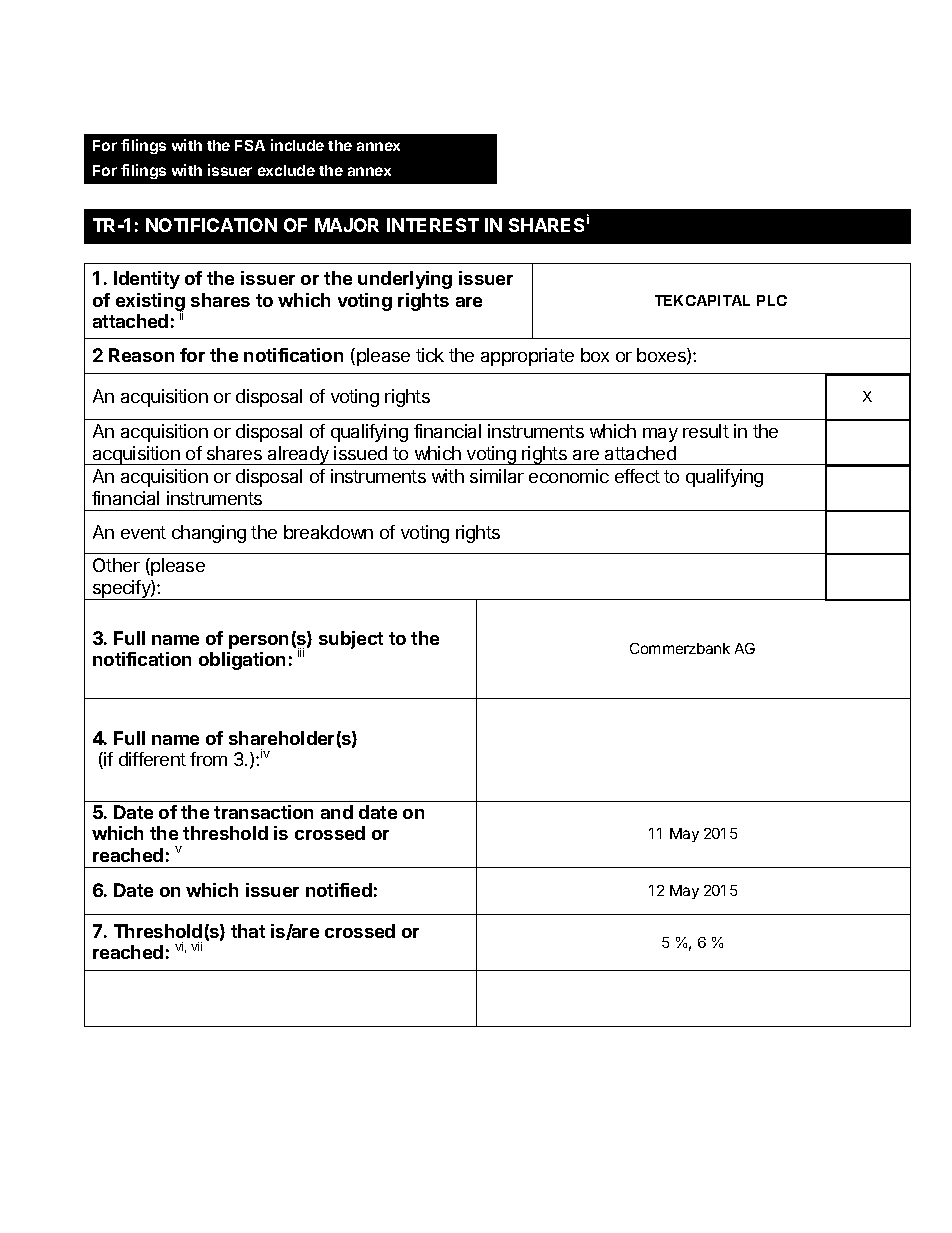 This screenshot has height=1233, width=952. Describe the element at coordinates (250, 145) in the screenshot. I see `FSA` at that location.
